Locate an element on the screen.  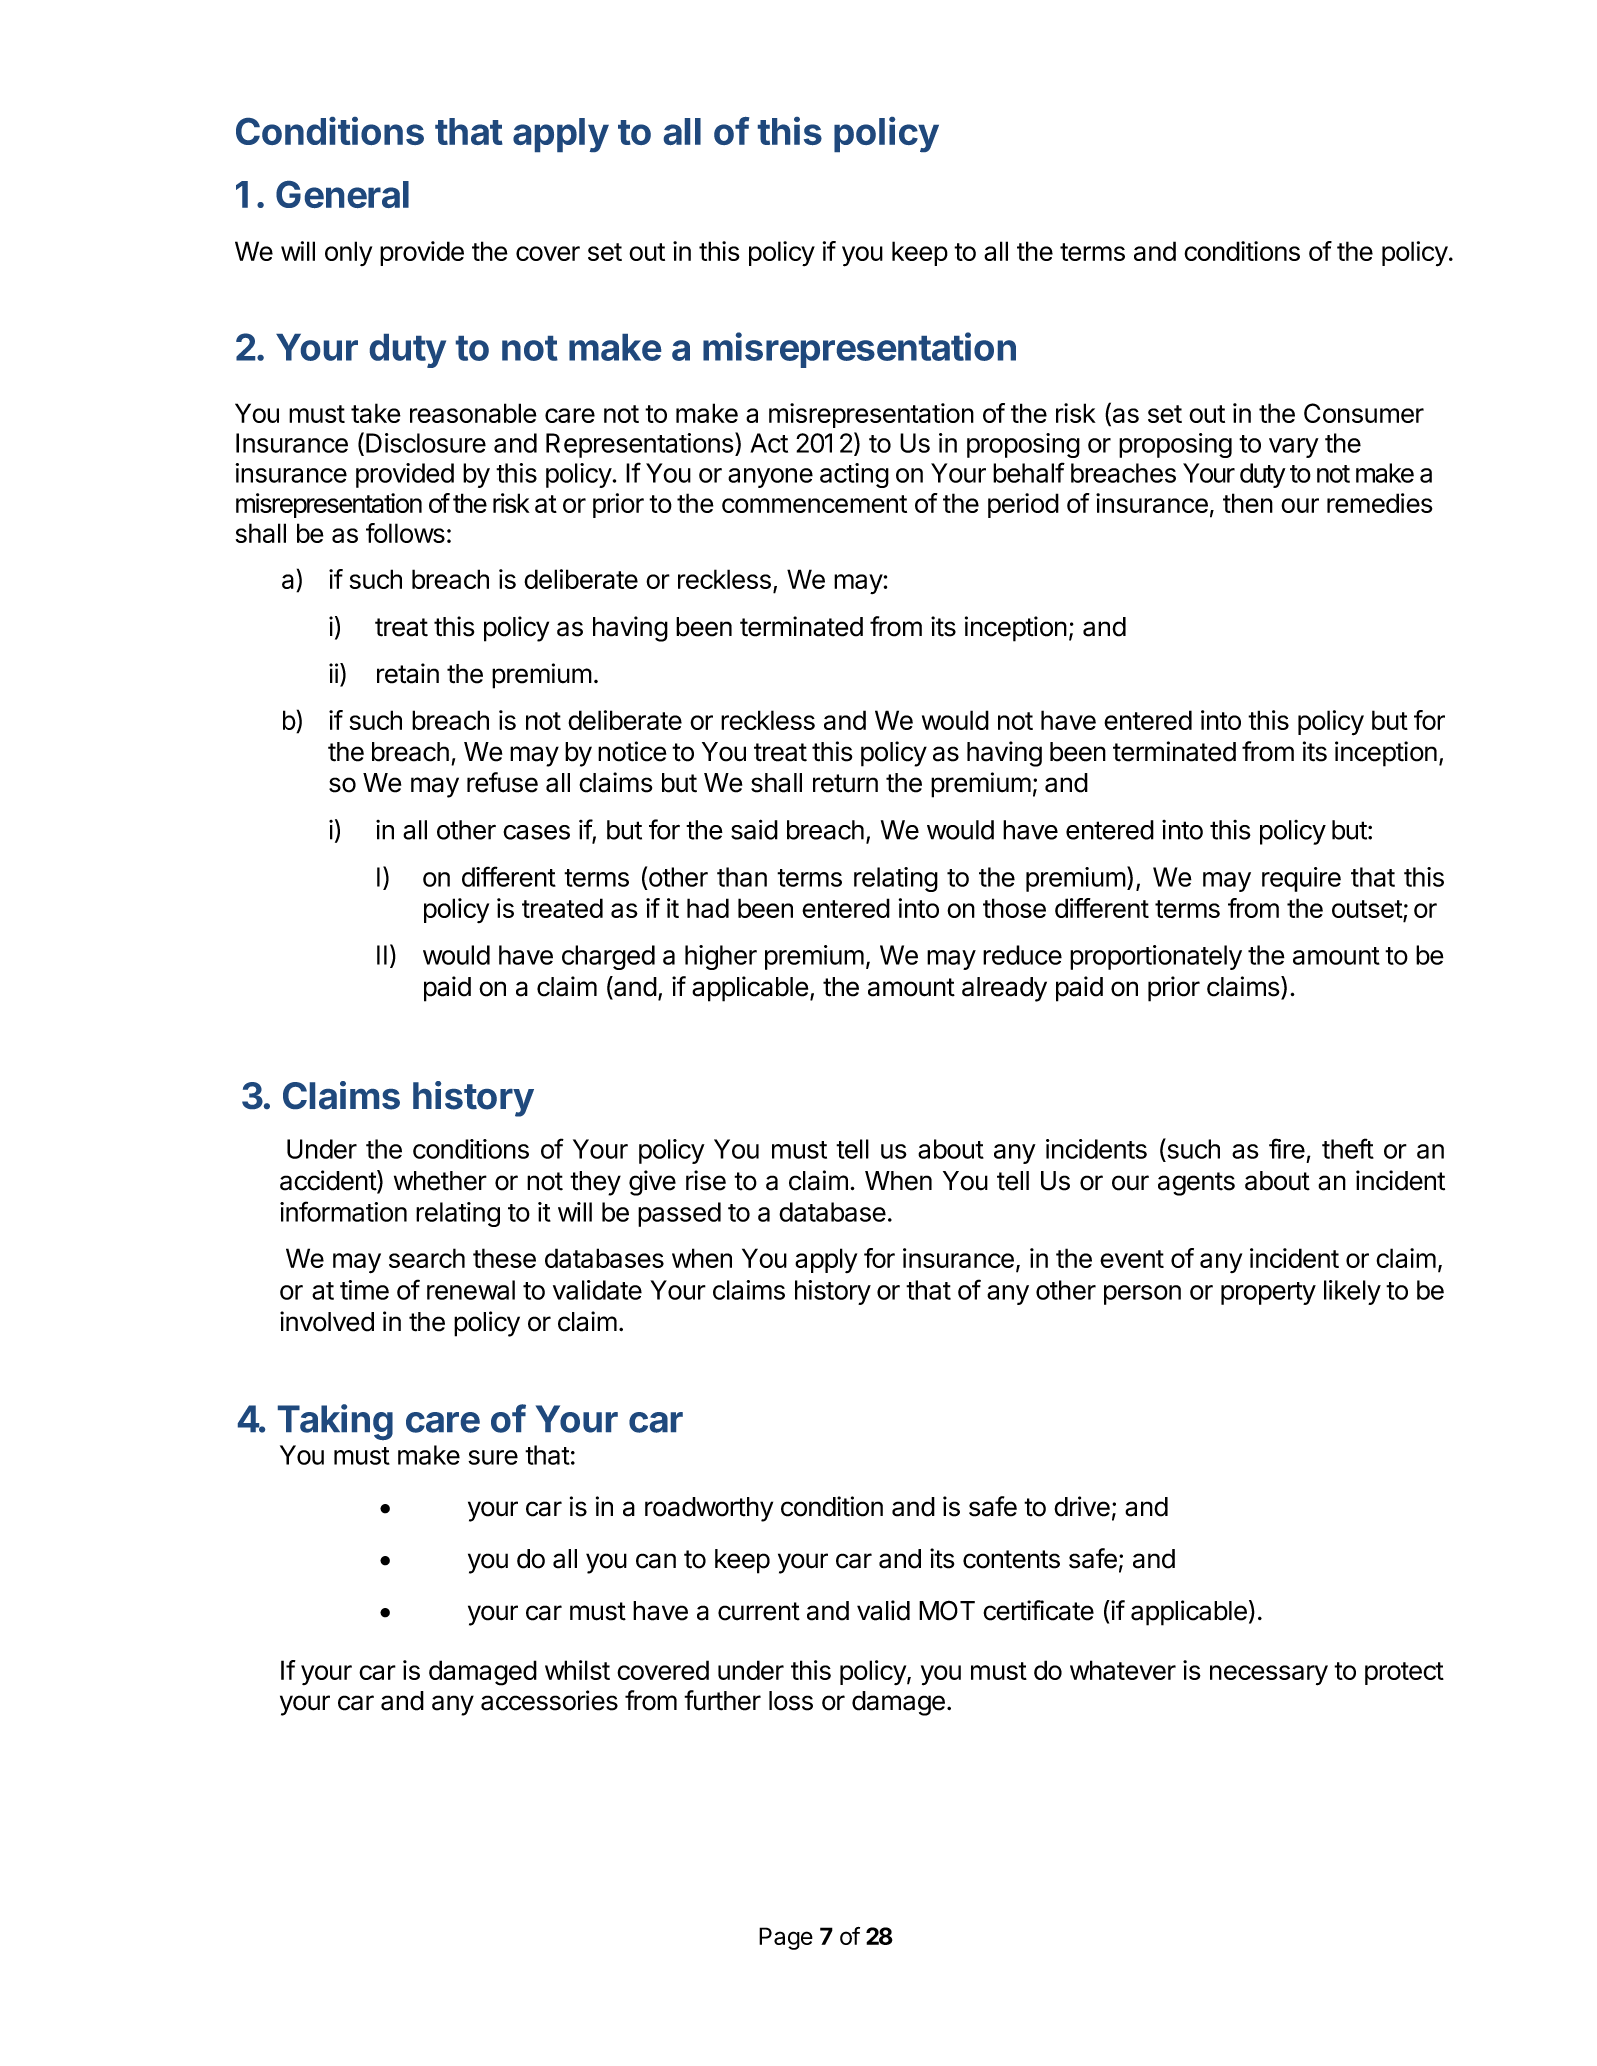
already is located at coordinates (1004, 989).
